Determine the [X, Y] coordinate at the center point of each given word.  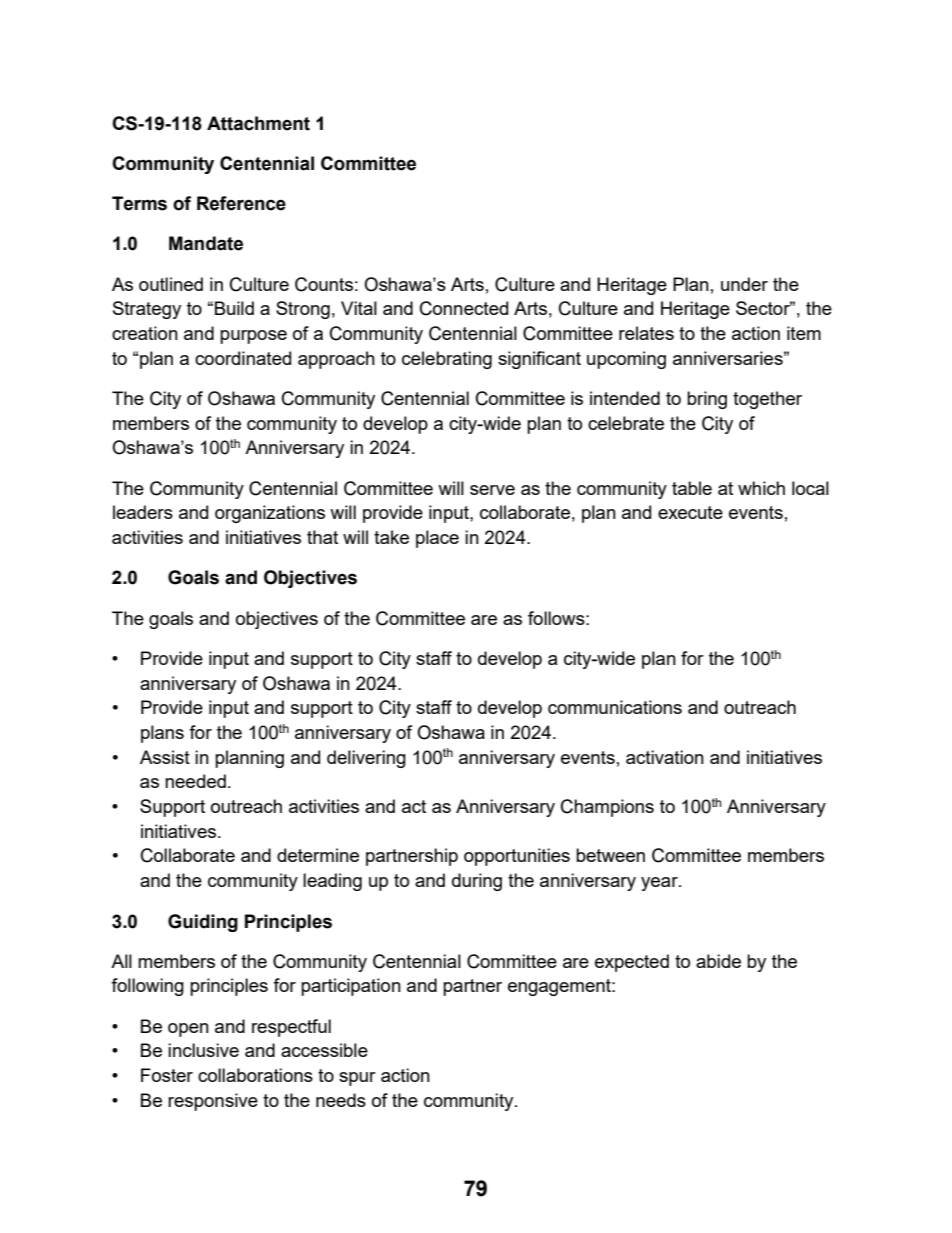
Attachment [258, 123]
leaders [143, 512]
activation [665, 757]
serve [492, 490]
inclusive [203, 1050]
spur [357, 1079]
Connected [464, 308]
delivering [366, 759]
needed [195, 781]
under [744, 284]
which [761, 488]
